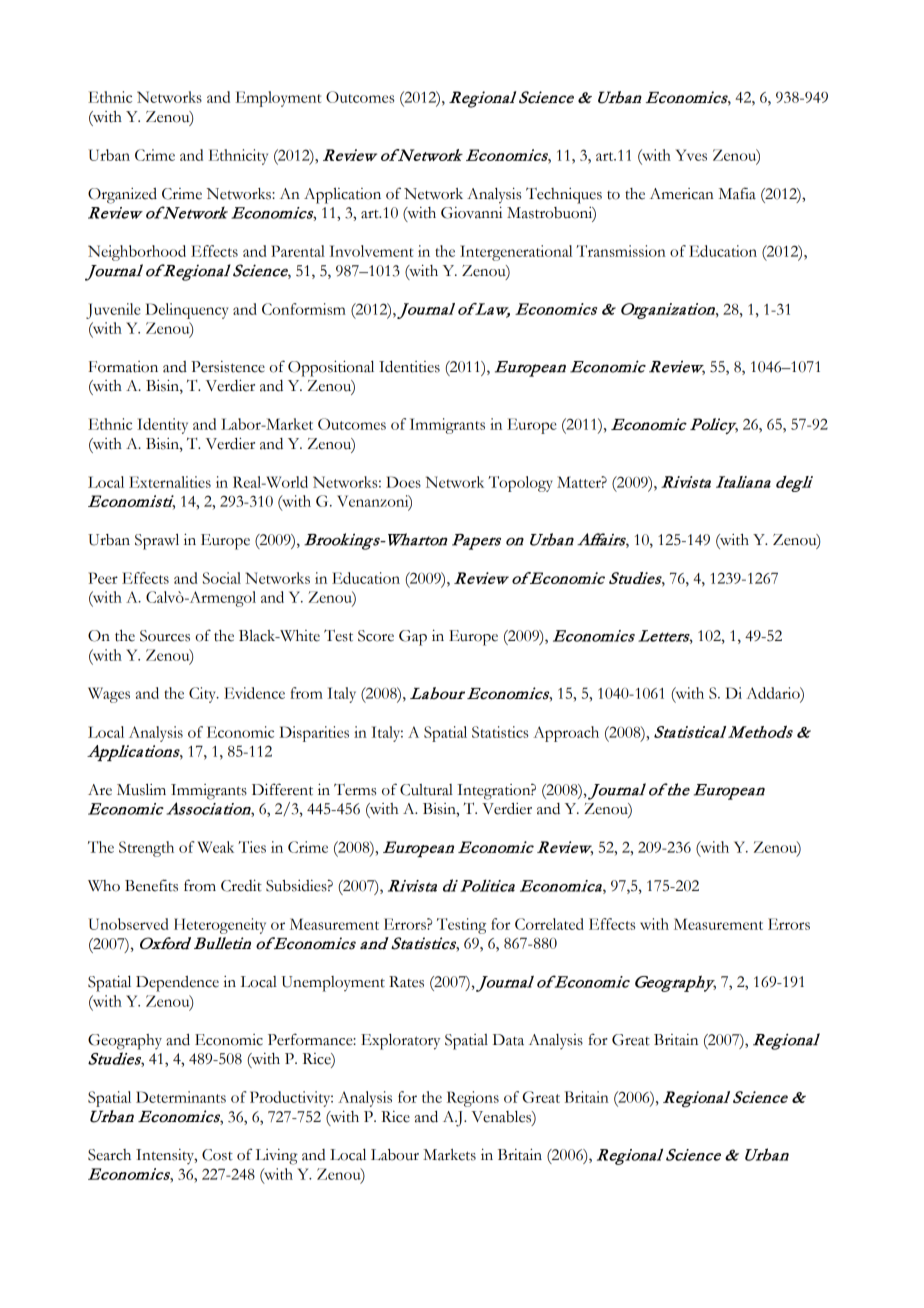 This screenshot has height=1308, width=924. What do you see at coordinates (473, 1099) in the screenshot?
I see `Regions` at bounding box center [473, 1099].
